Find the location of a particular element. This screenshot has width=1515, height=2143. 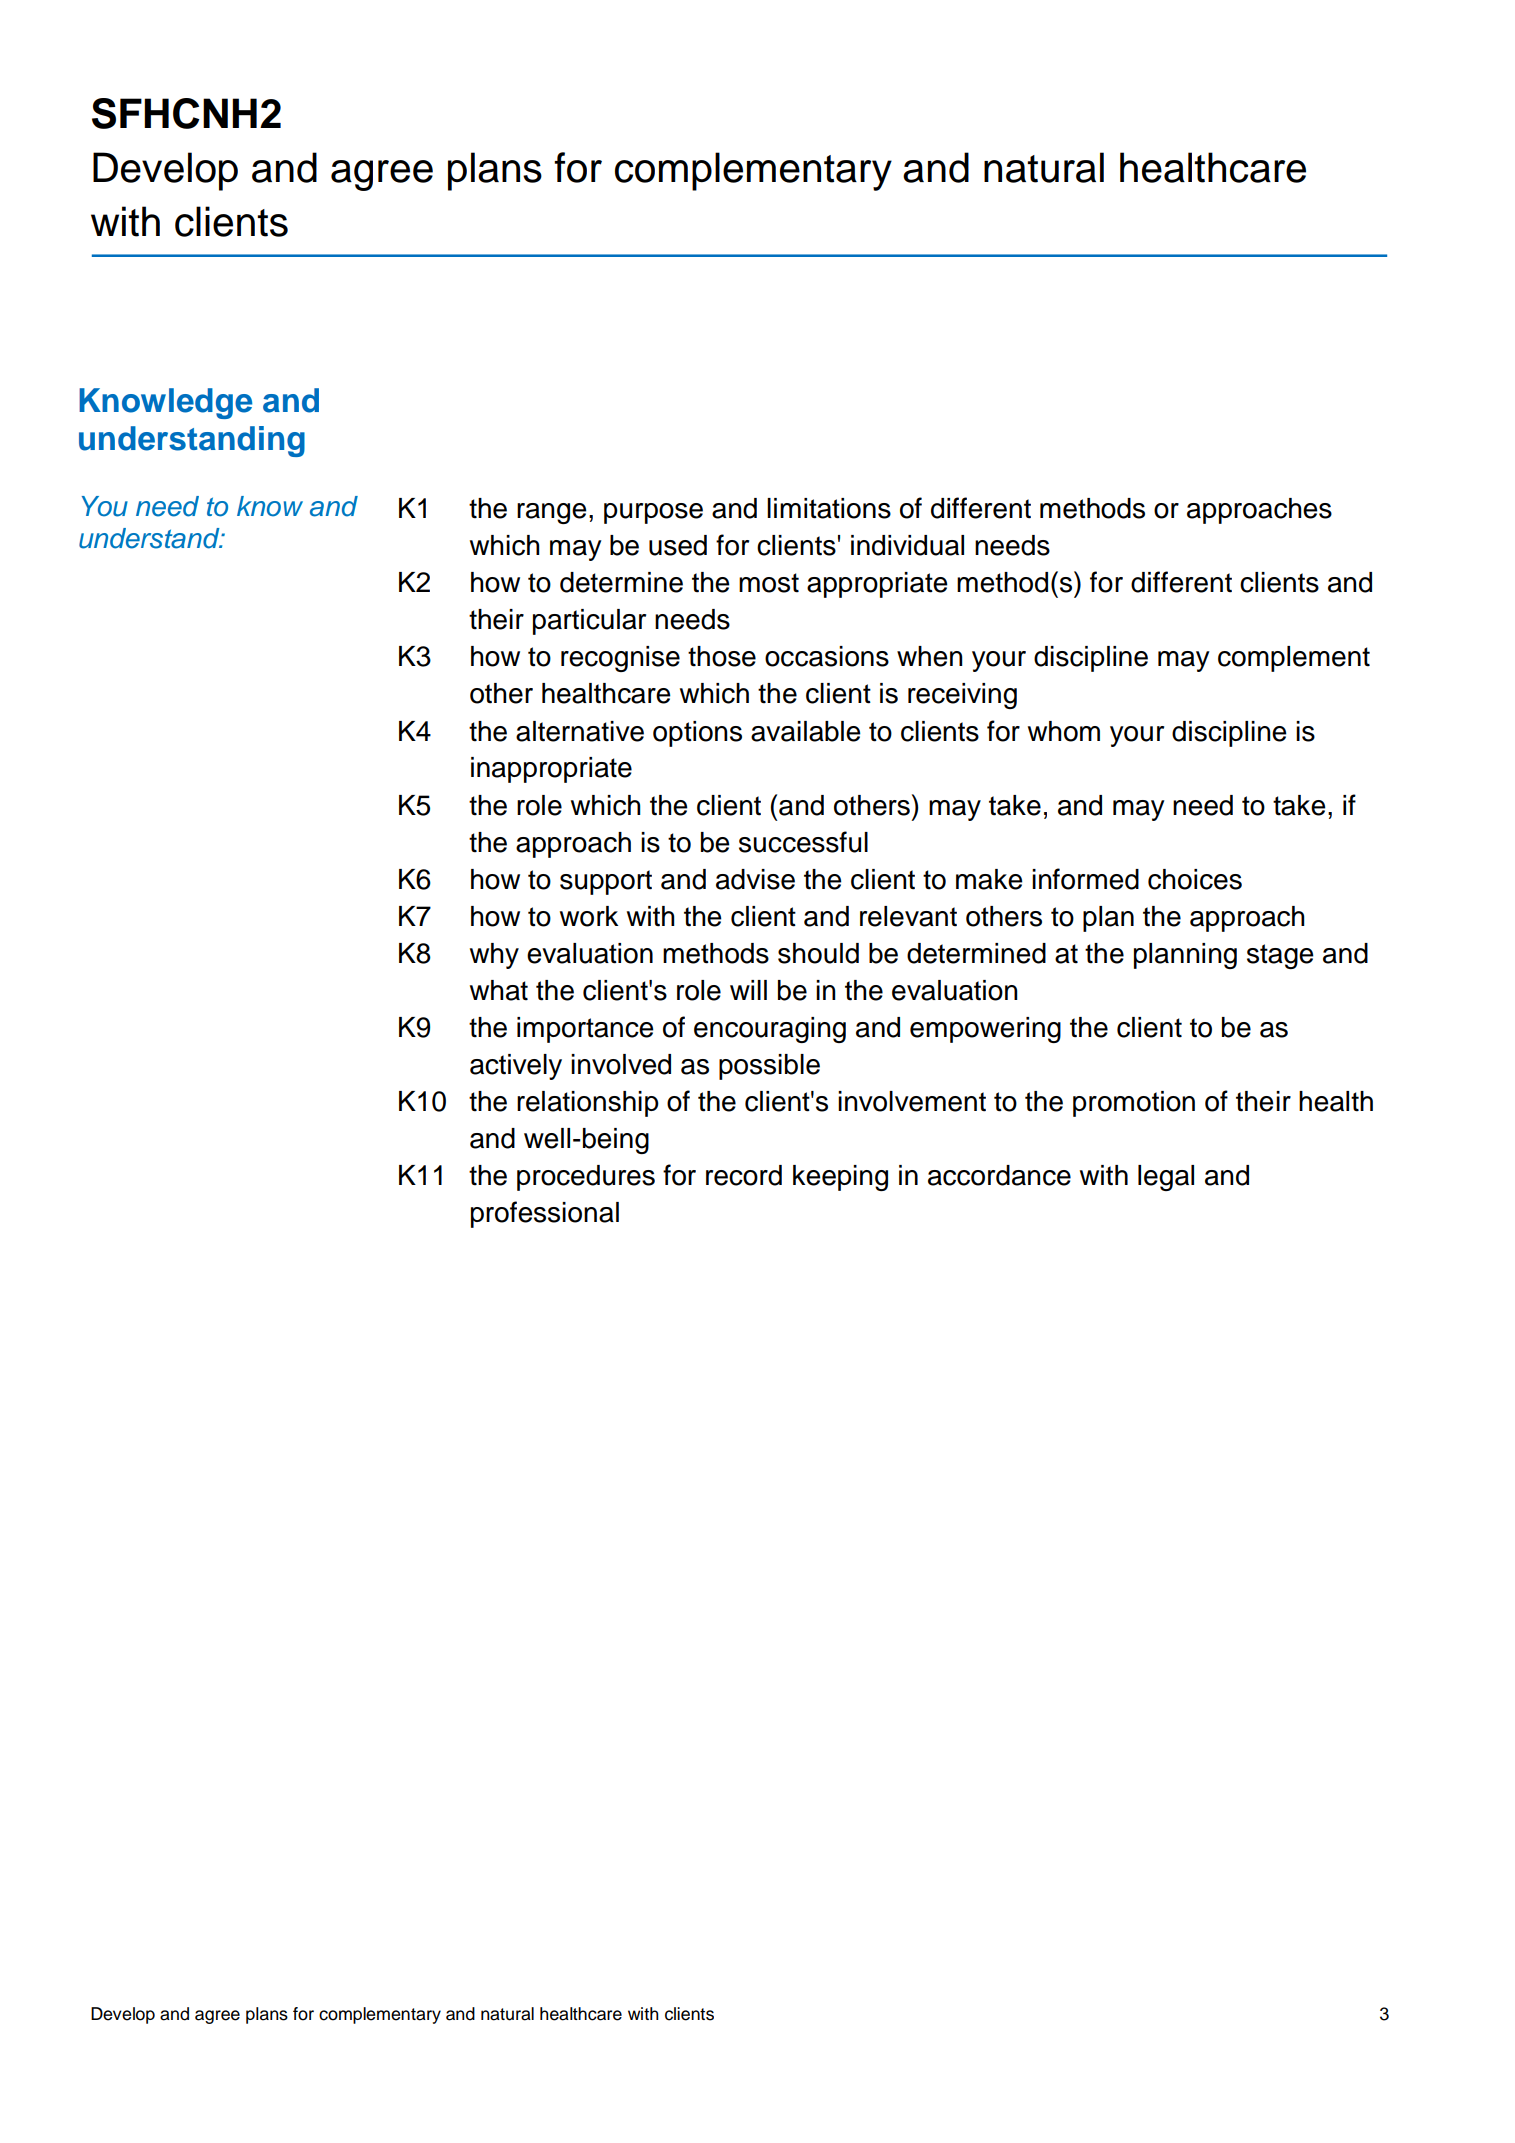

should is located at coordinates (818, 953).
